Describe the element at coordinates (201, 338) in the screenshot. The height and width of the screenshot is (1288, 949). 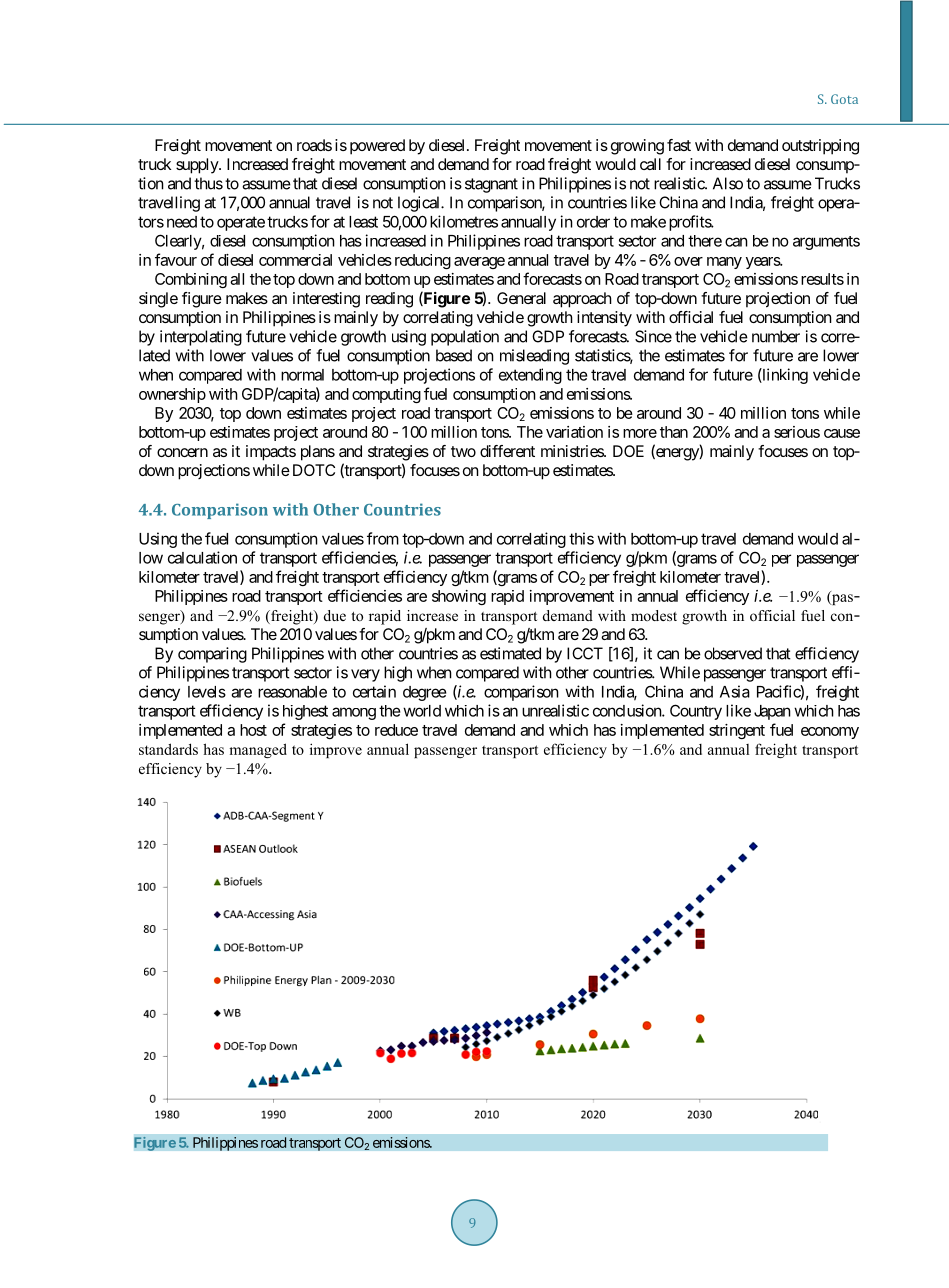
I see `interpolating` at that location.
